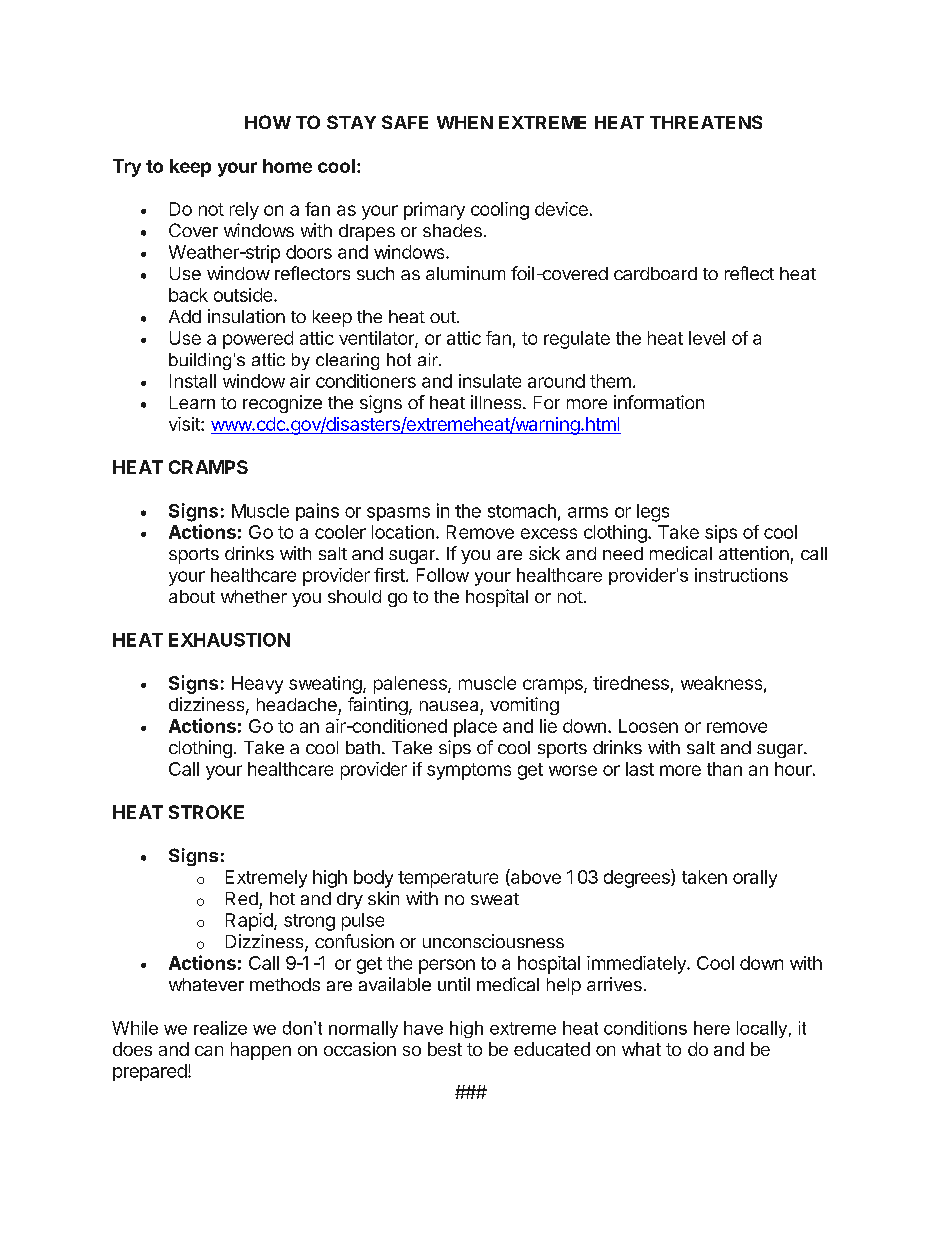 This screenshot has height=1233, width=952. What do you see at coordinates (206, 812) in the screenshot?
I see `STROKE` at bounding box center [206, 812].
